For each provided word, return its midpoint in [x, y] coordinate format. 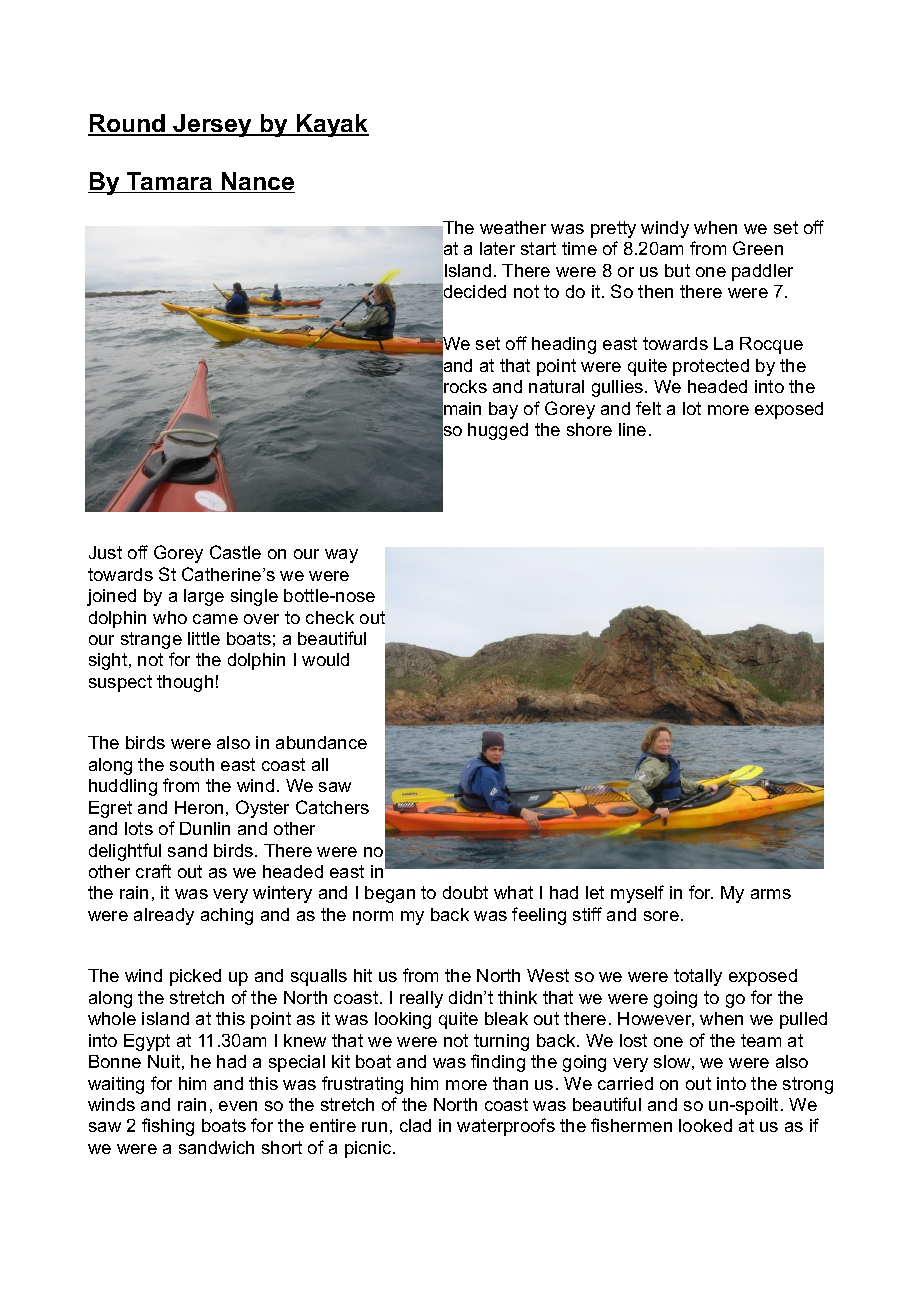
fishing [168, 1127]
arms [771, 894]
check [330, 617]
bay [503, 410]
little [204, 638]
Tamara [170, 182]
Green [758, 248]
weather [513, 227]
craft [153, 871]
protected [711, 367]
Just [105, 552]
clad [415, 1125]
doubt [465, 892]
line [632, 429]
